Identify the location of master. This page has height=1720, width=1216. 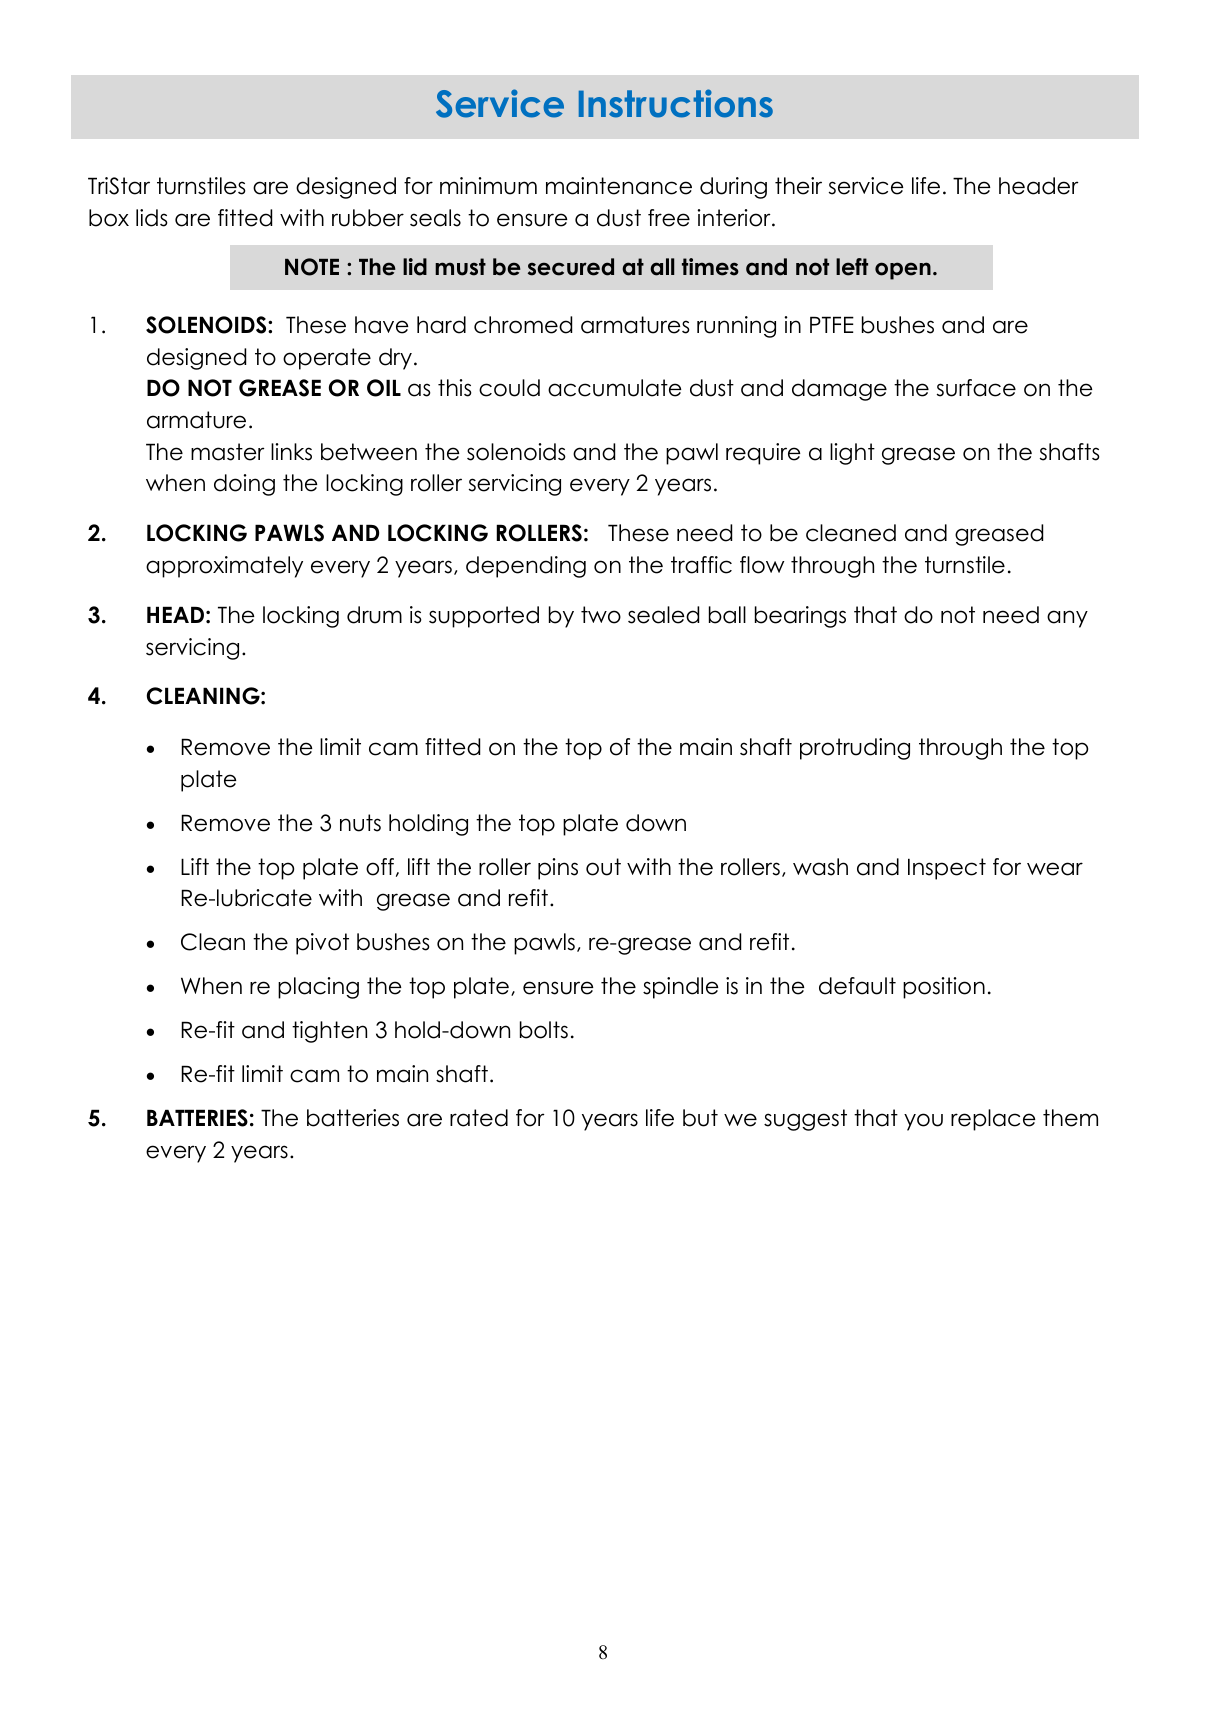
(227, 452).
